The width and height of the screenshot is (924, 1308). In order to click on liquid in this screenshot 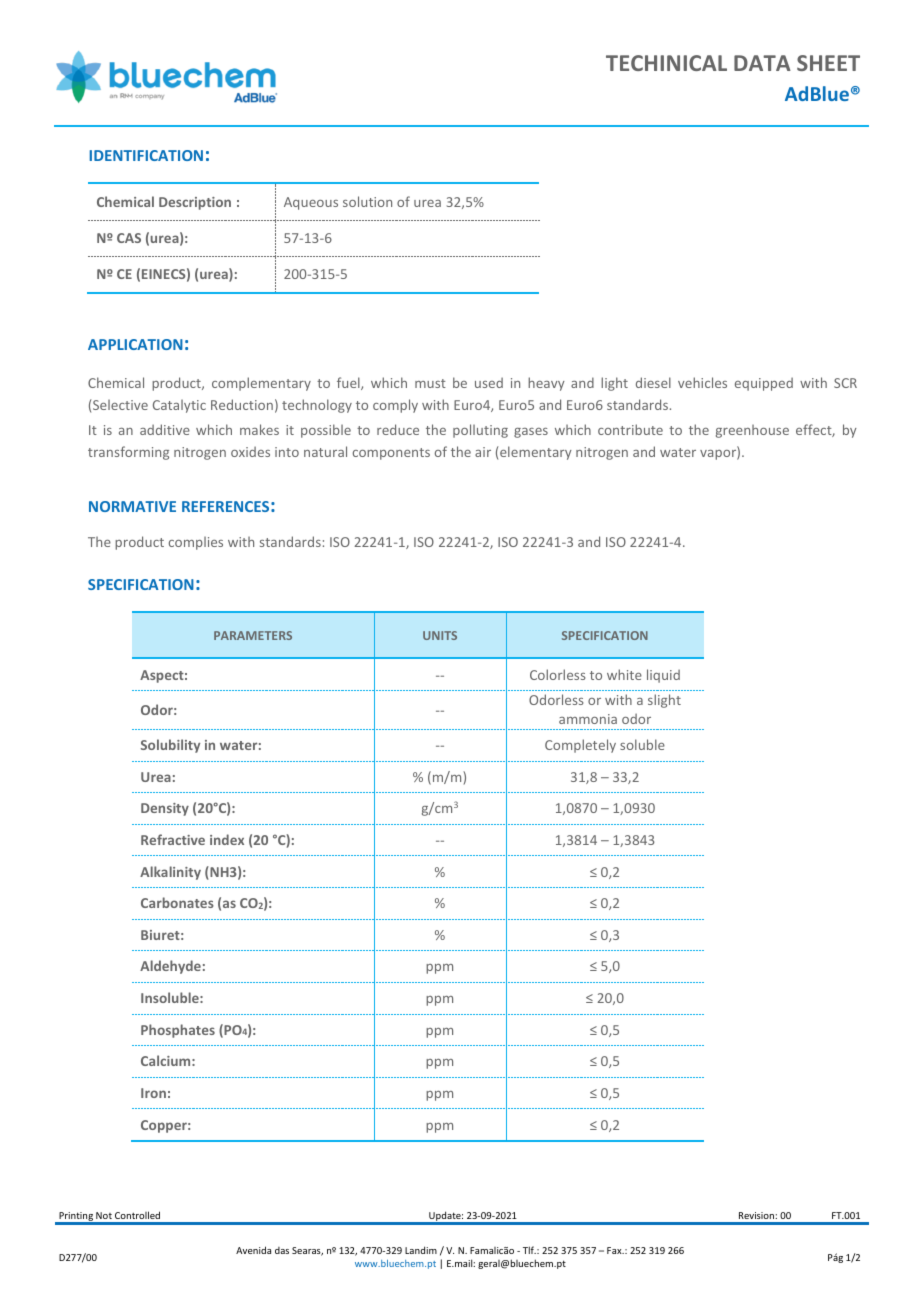, I will do `click(663, 676)`.
